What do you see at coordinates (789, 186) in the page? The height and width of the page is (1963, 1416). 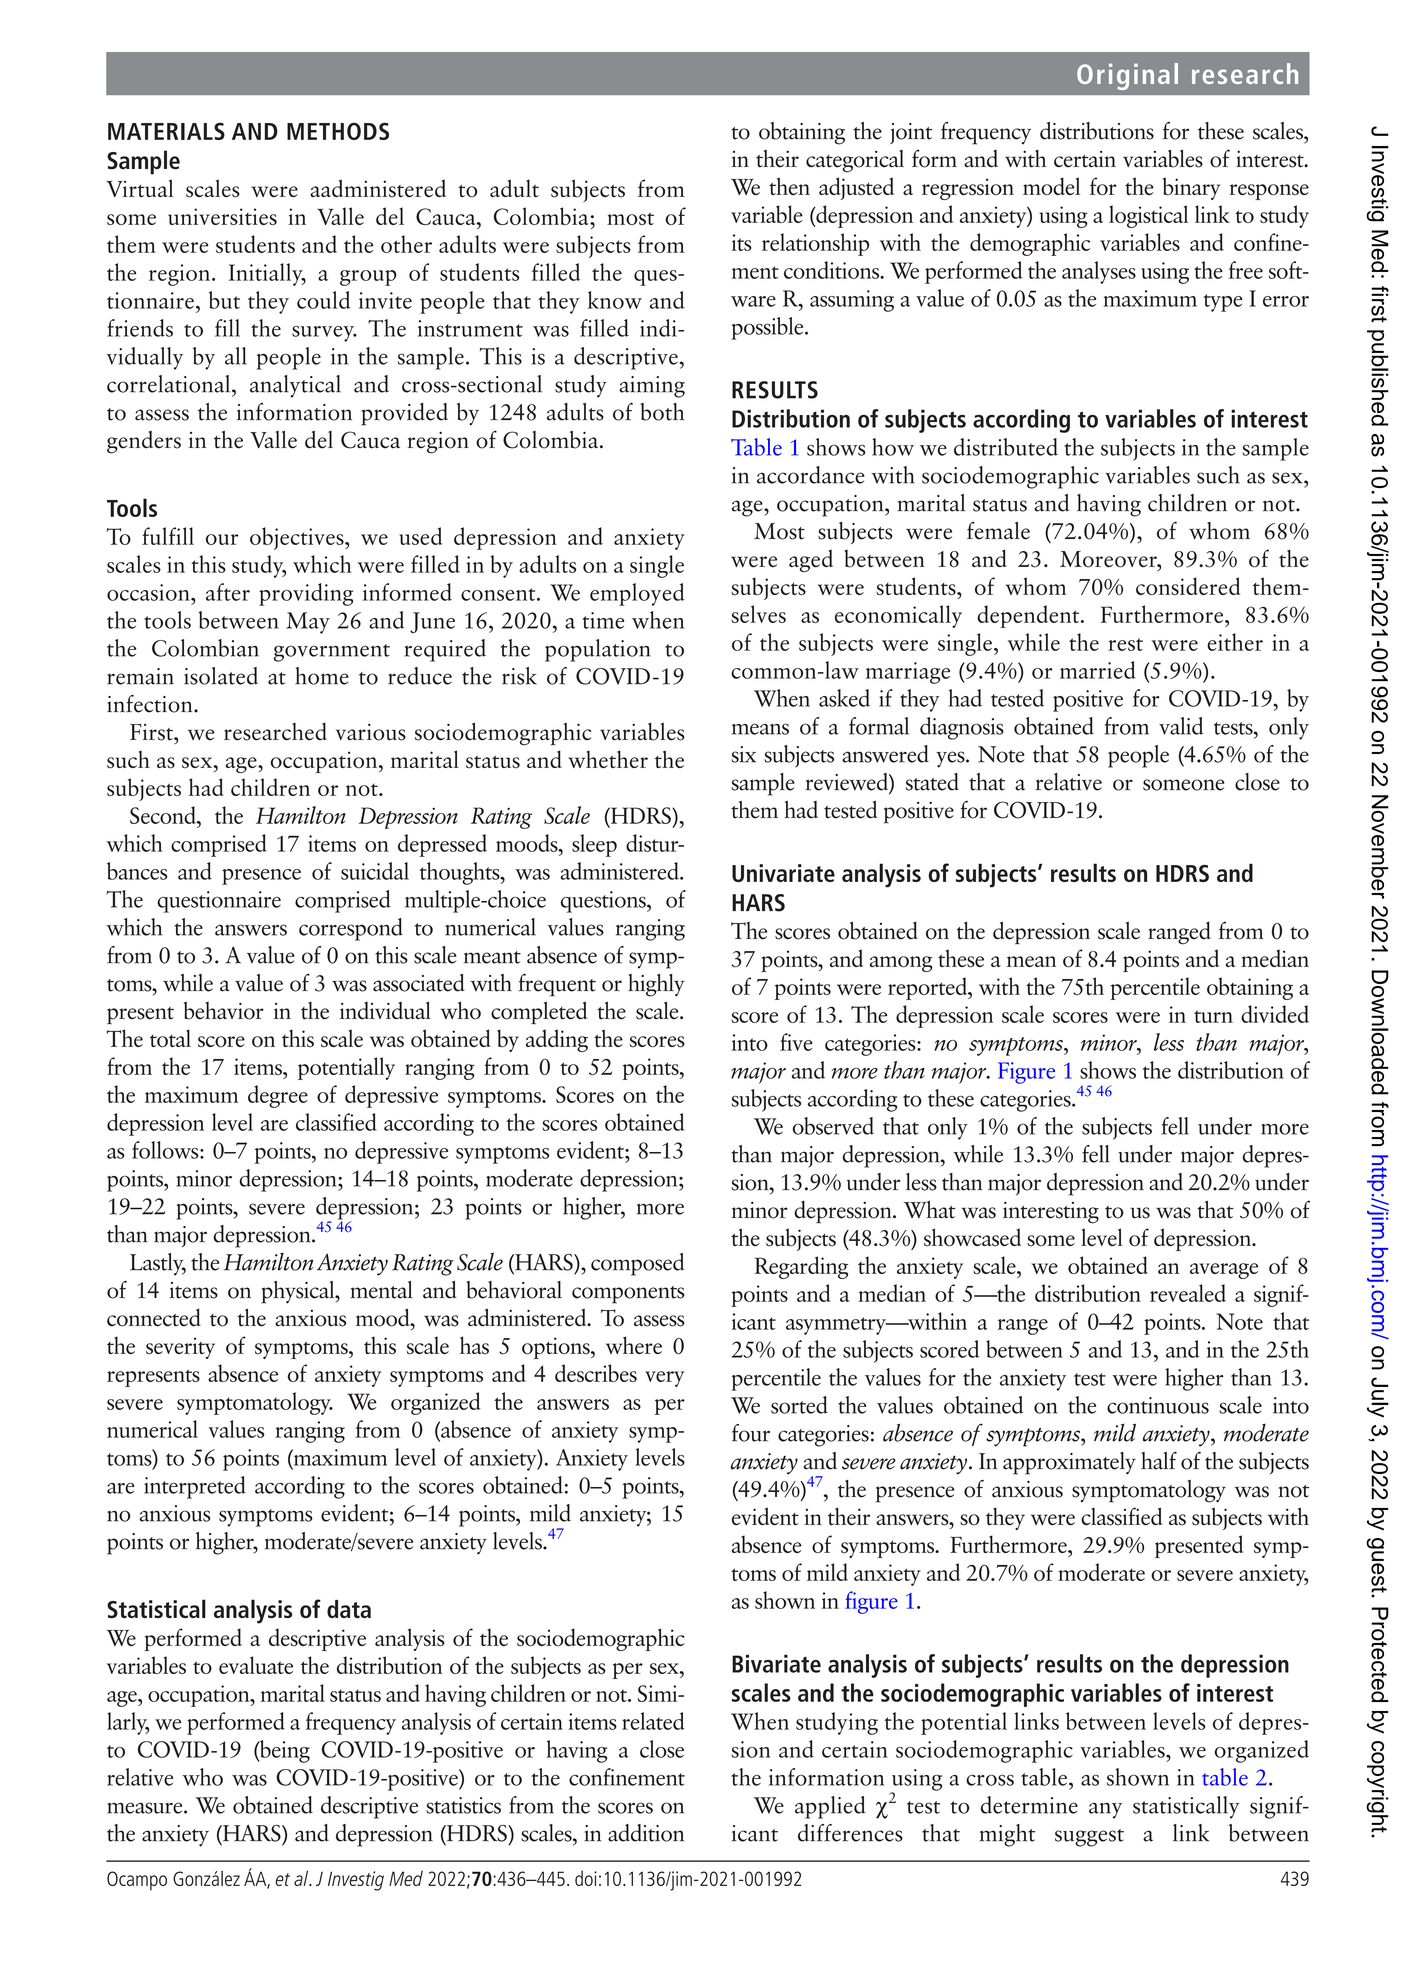 I see `then` at bounding box center [789, 186].
